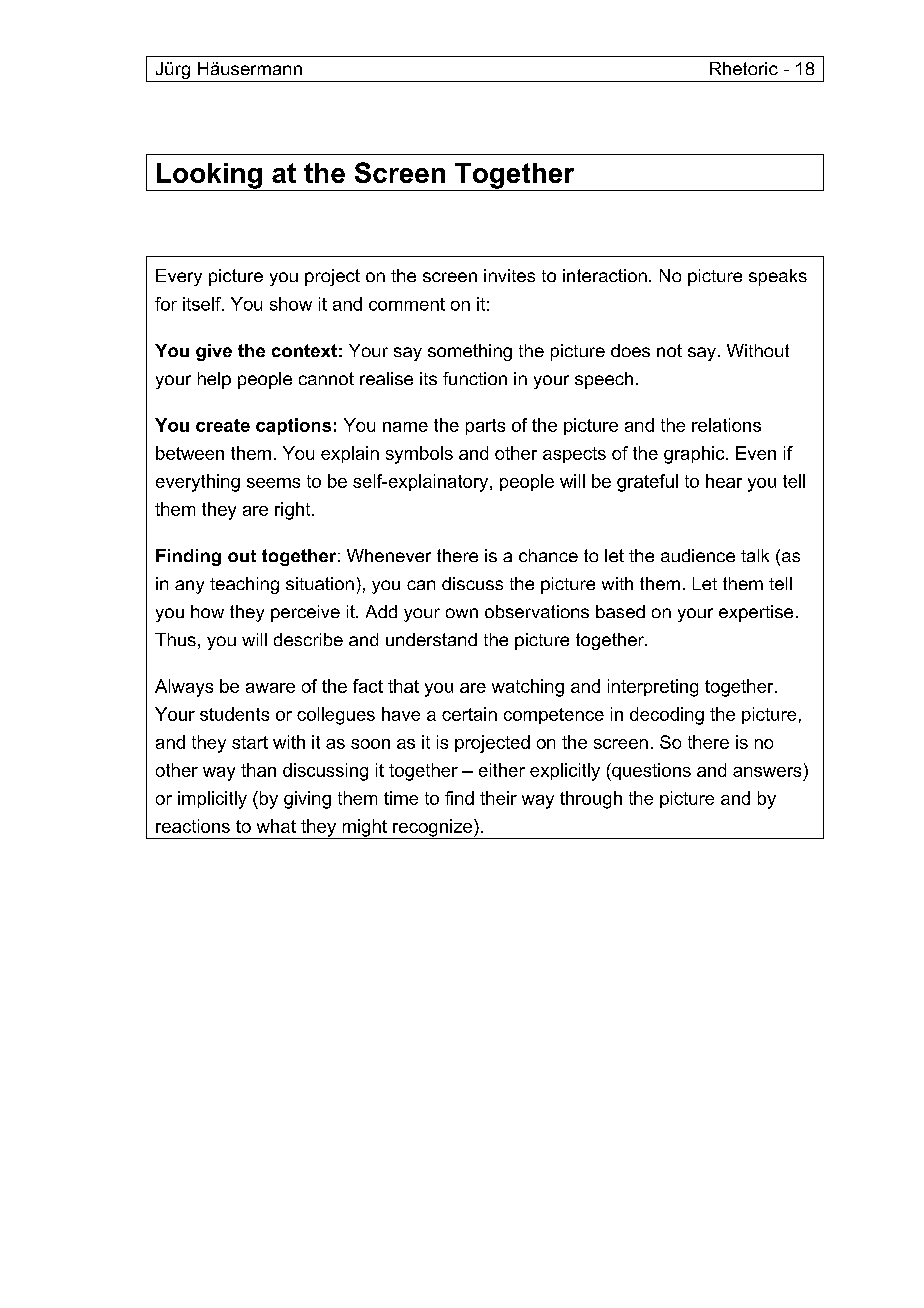 This screenshot has width=924, height=1308. What do you see at coordinates (778, 277) in the screenshot?
I see `speaks` at bounding box center [778, 277].
